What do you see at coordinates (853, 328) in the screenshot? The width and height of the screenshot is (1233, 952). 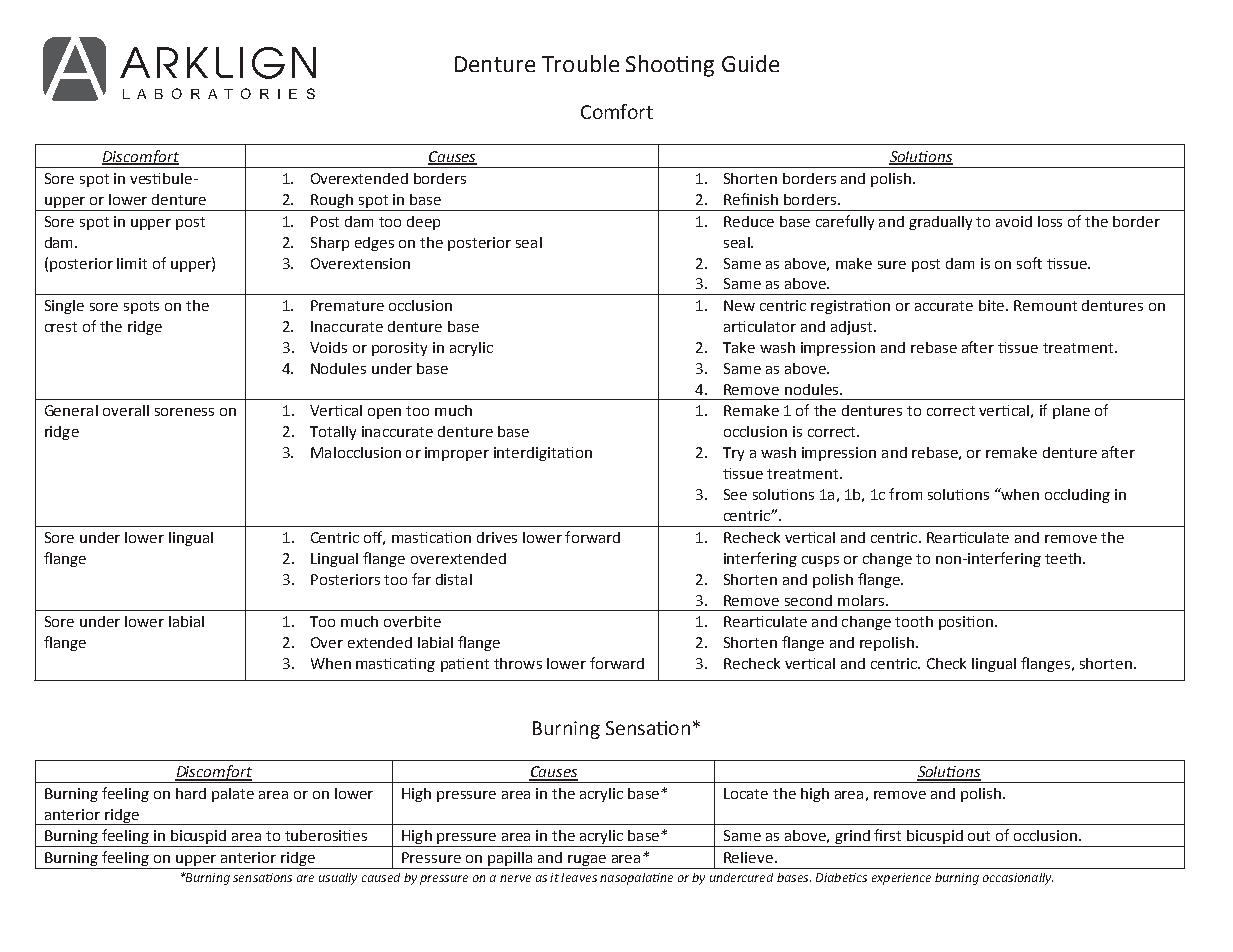 I see `adjust` at bounding box center [853, 328].
